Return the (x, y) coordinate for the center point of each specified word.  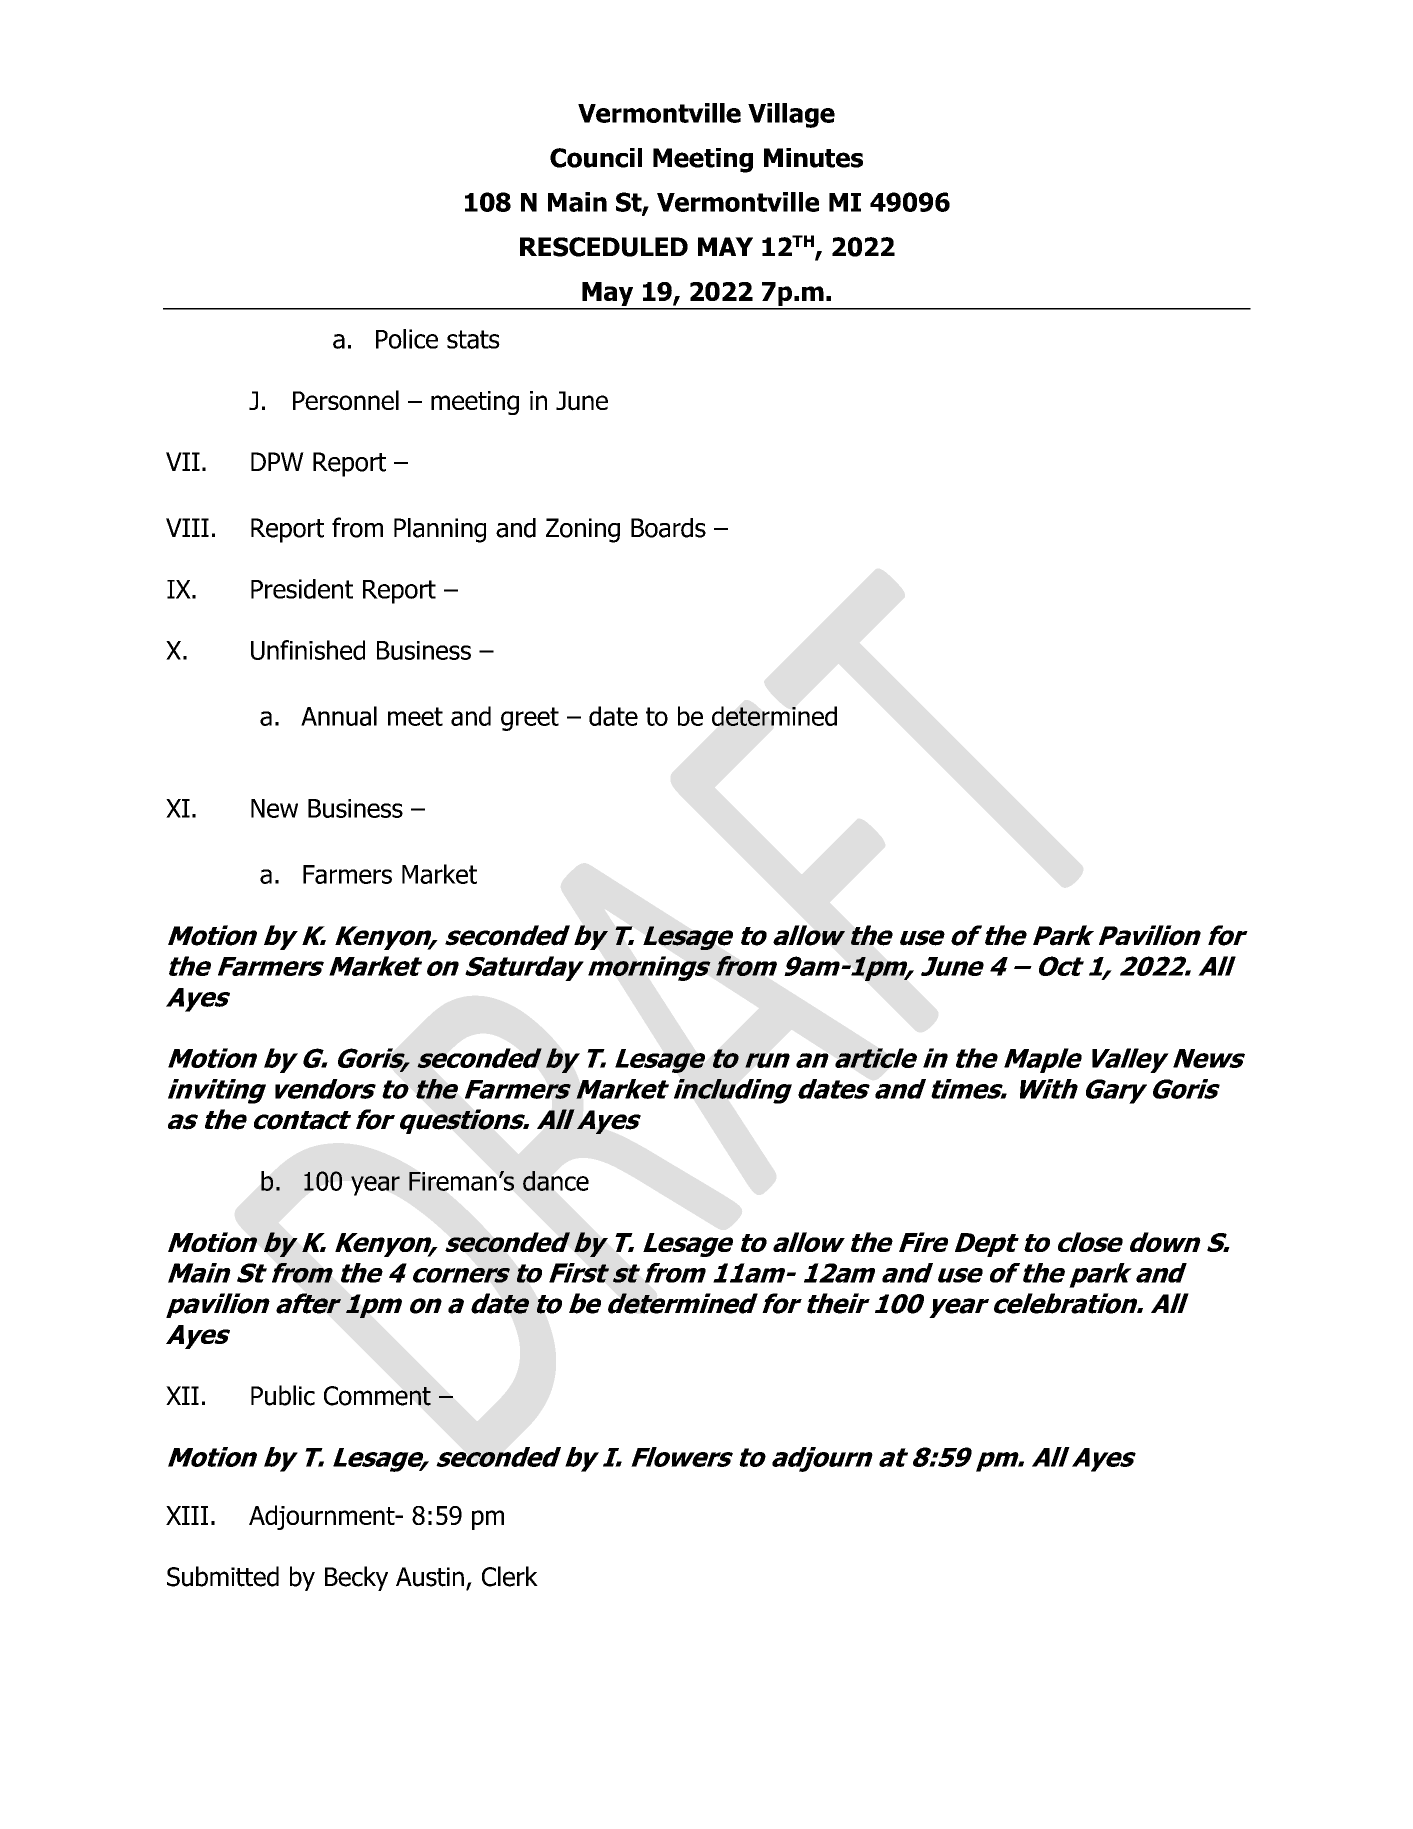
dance (556, 1181)
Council (596, 158)
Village (791, 115)
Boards (668, 528)
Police (407, 339)
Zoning (583, 530)
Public (283, 1395)
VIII (187, 527)
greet (530, 719)
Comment (377, 1396)
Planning (440, 530)
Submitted (223, 1576)
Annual (339, 716)
